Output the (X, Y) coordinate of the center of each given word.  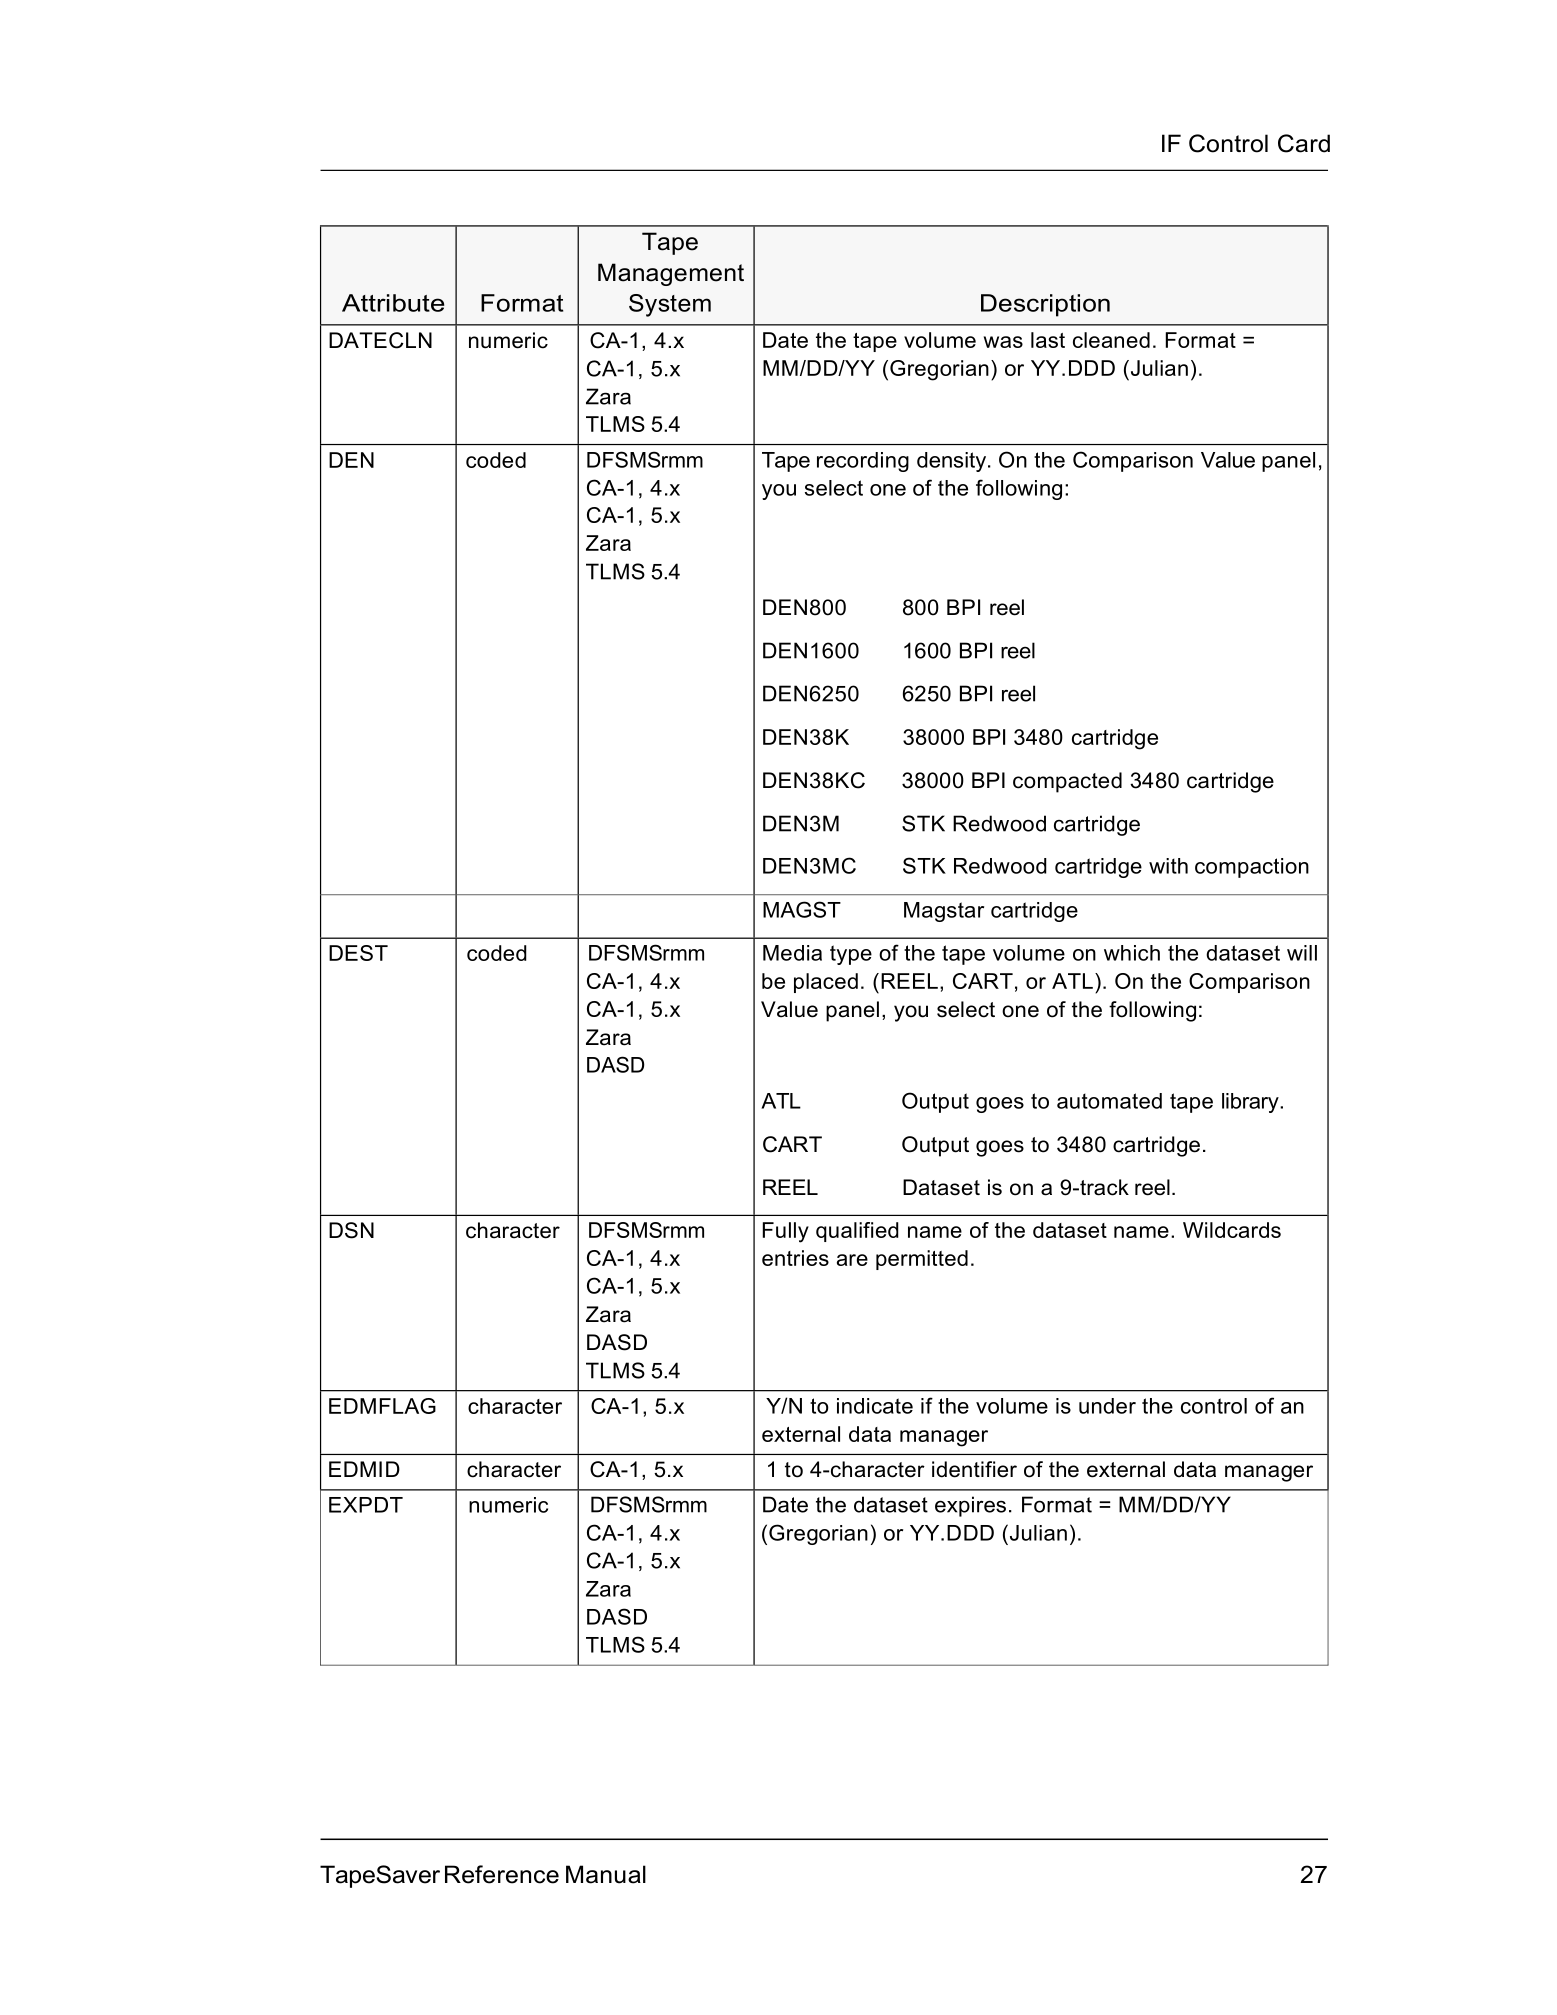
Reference (502, 1874)
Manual (606, 1874)
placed (826, 983)
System (670, 305)
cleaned (1111, 340)
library (1251, 1103)
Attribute (393, 303)
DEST (358, 953)
